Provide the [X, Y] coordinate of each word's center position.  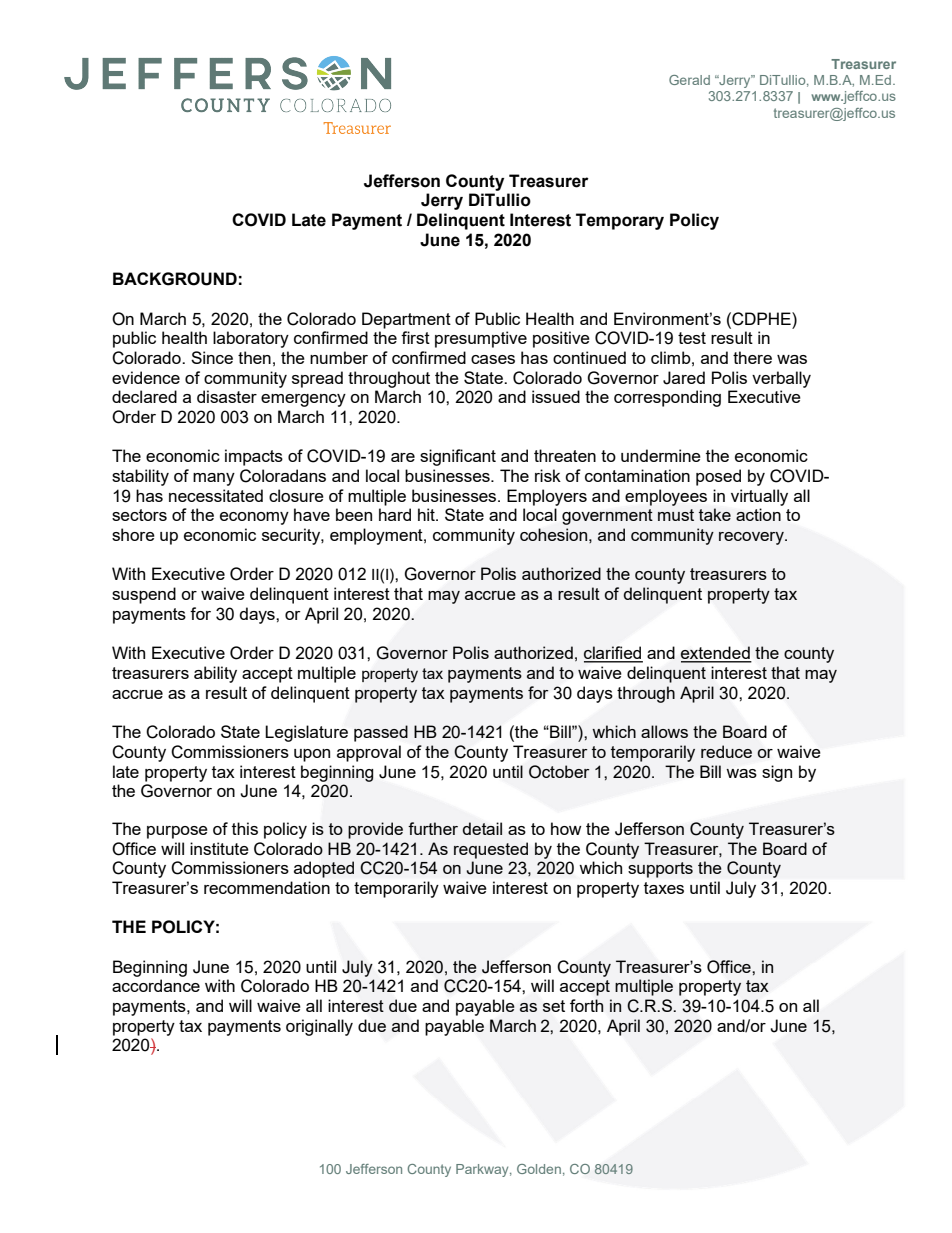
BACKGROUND [175, 279]
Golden [539, 1169]
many [214, 479]
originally [319, 1027]
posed [718, 477]
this [245, 828]
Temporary [620, 221]
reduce [726, 751]
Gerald [689, 80]
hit [427, 514]
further [433, 828]
